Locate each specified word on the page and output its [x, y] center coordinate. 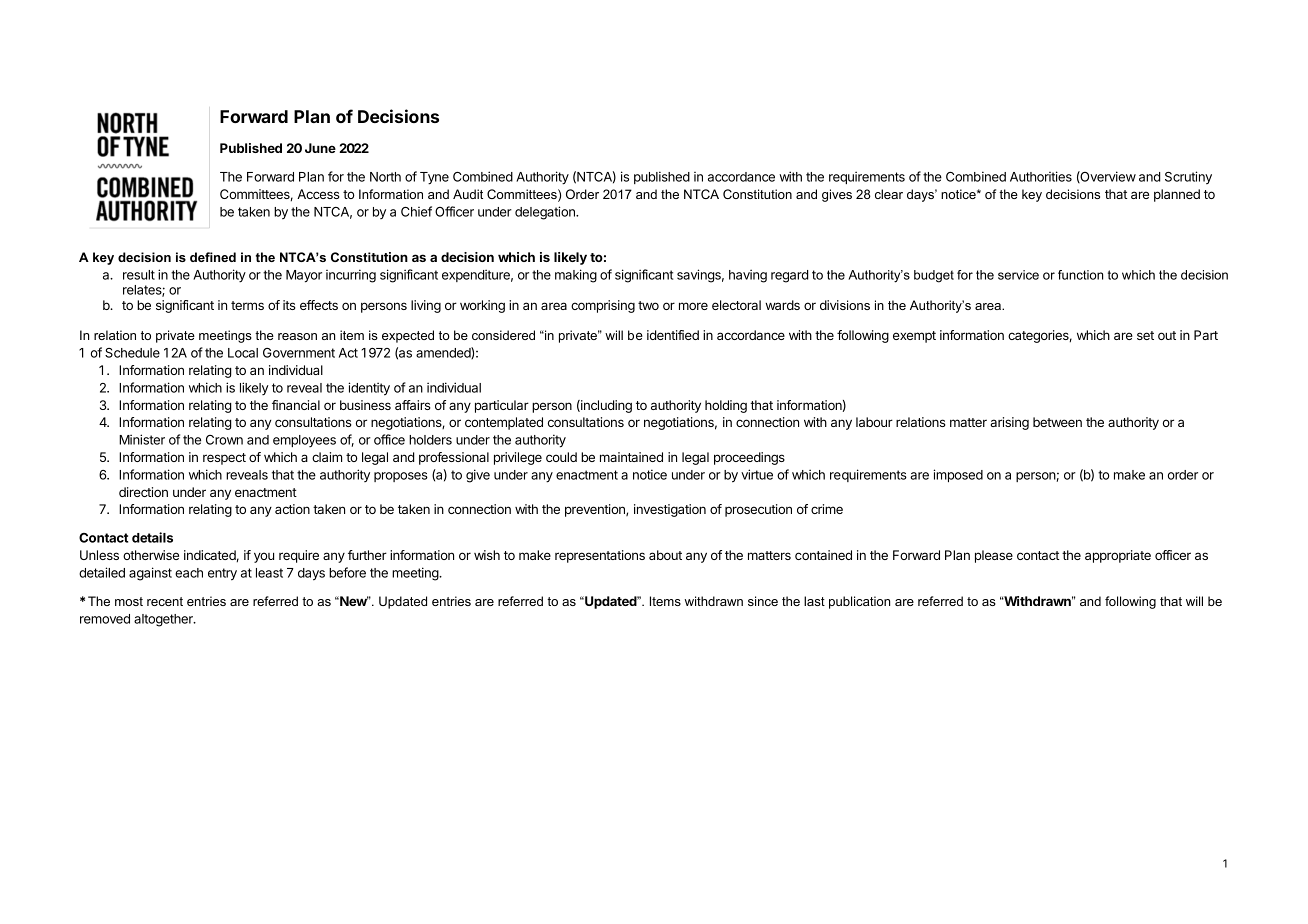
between [1057, 422]
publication [859, 602]
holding [726, 406]
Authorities [1041, 176]
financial [296, 405]
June [320, 148]
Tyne [434, 178]
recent [165, 601]
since [763, 601]
